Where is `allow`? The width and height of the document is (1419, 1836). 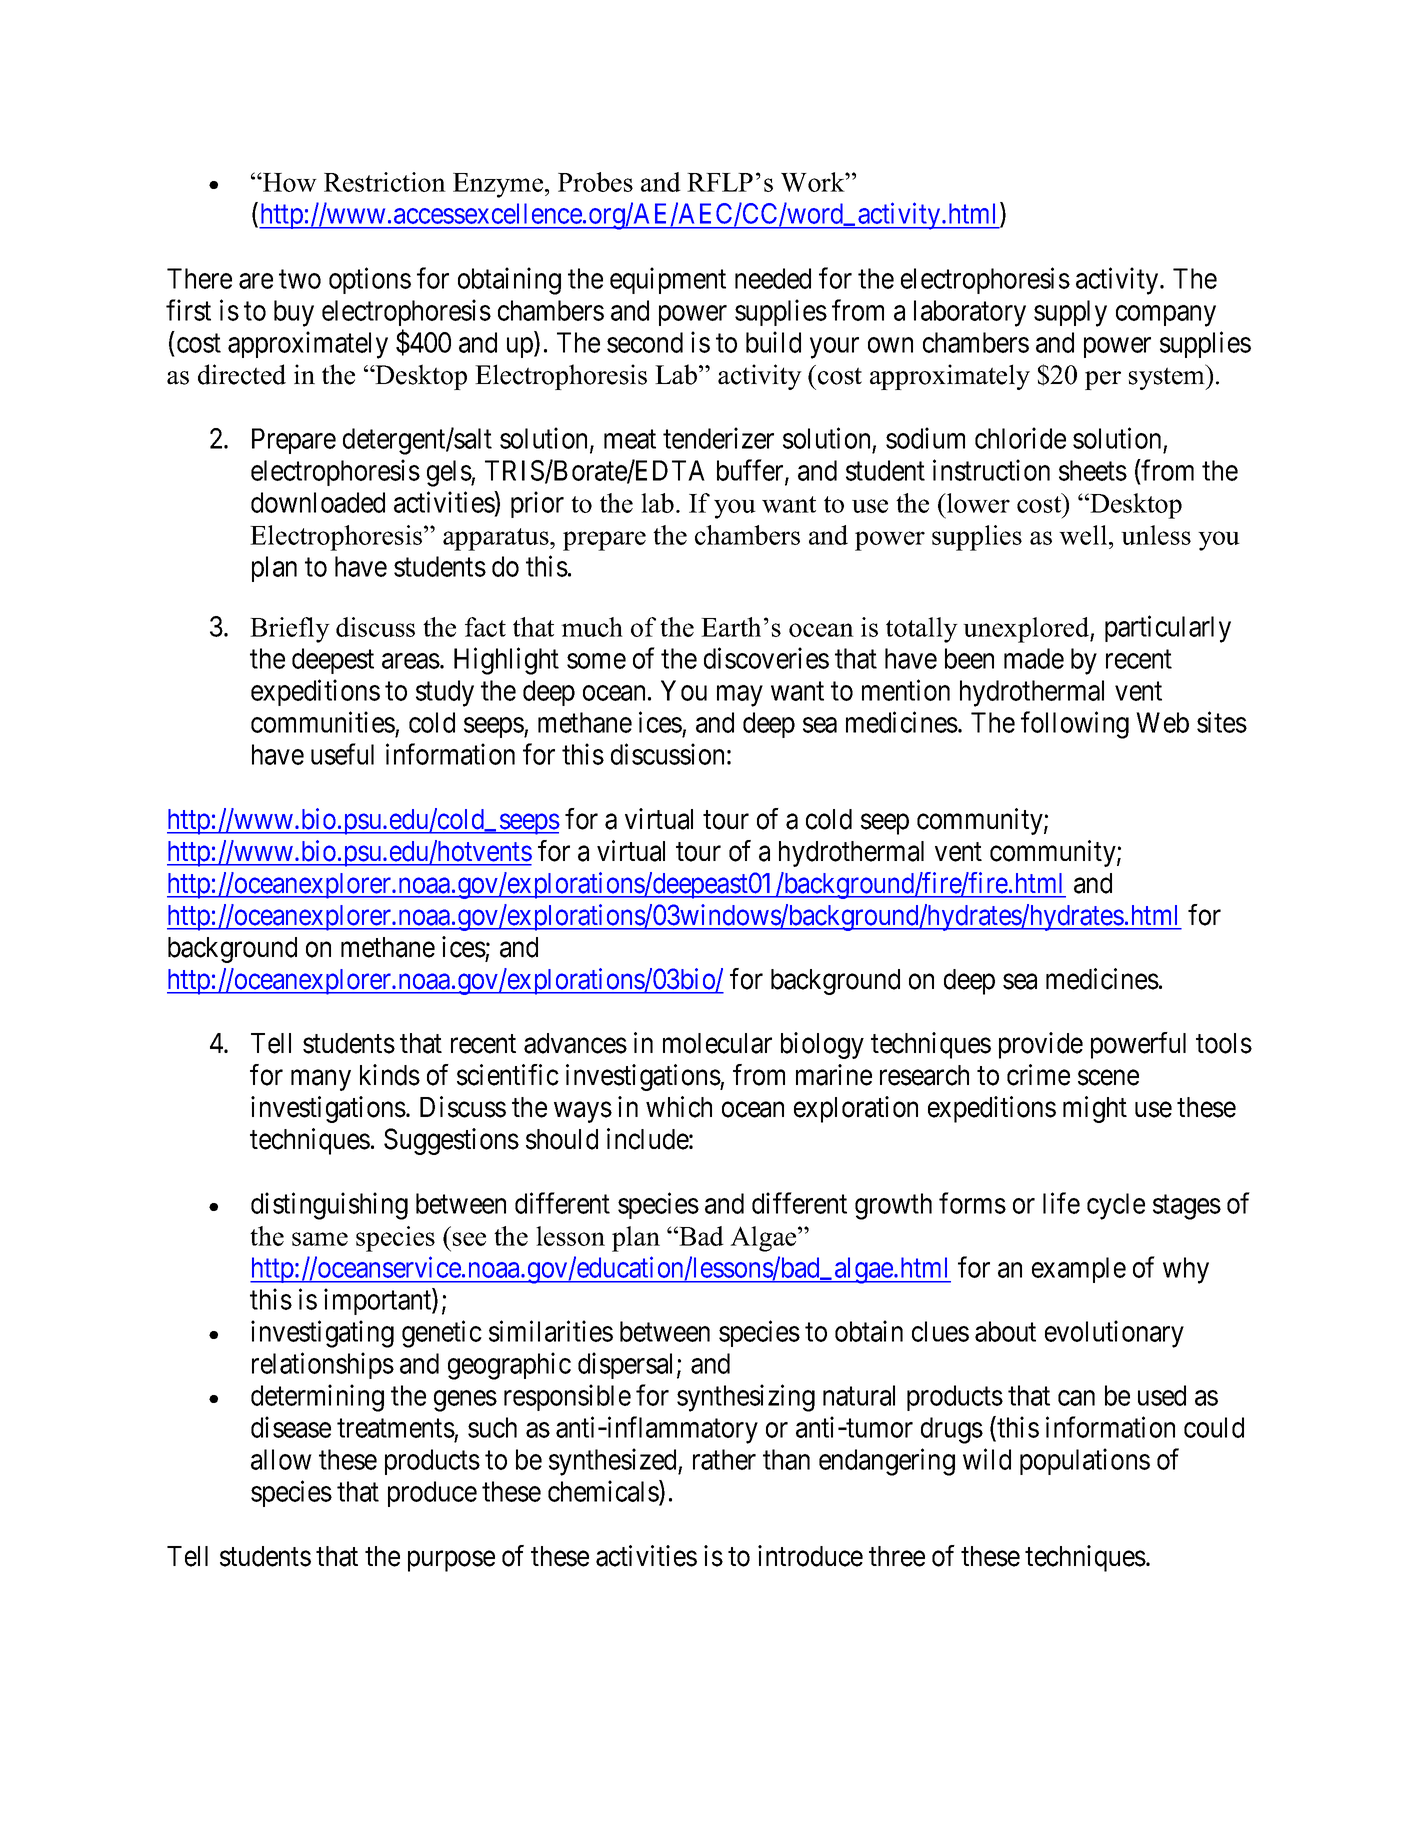
allow is located at coordinates (281, 1459).
